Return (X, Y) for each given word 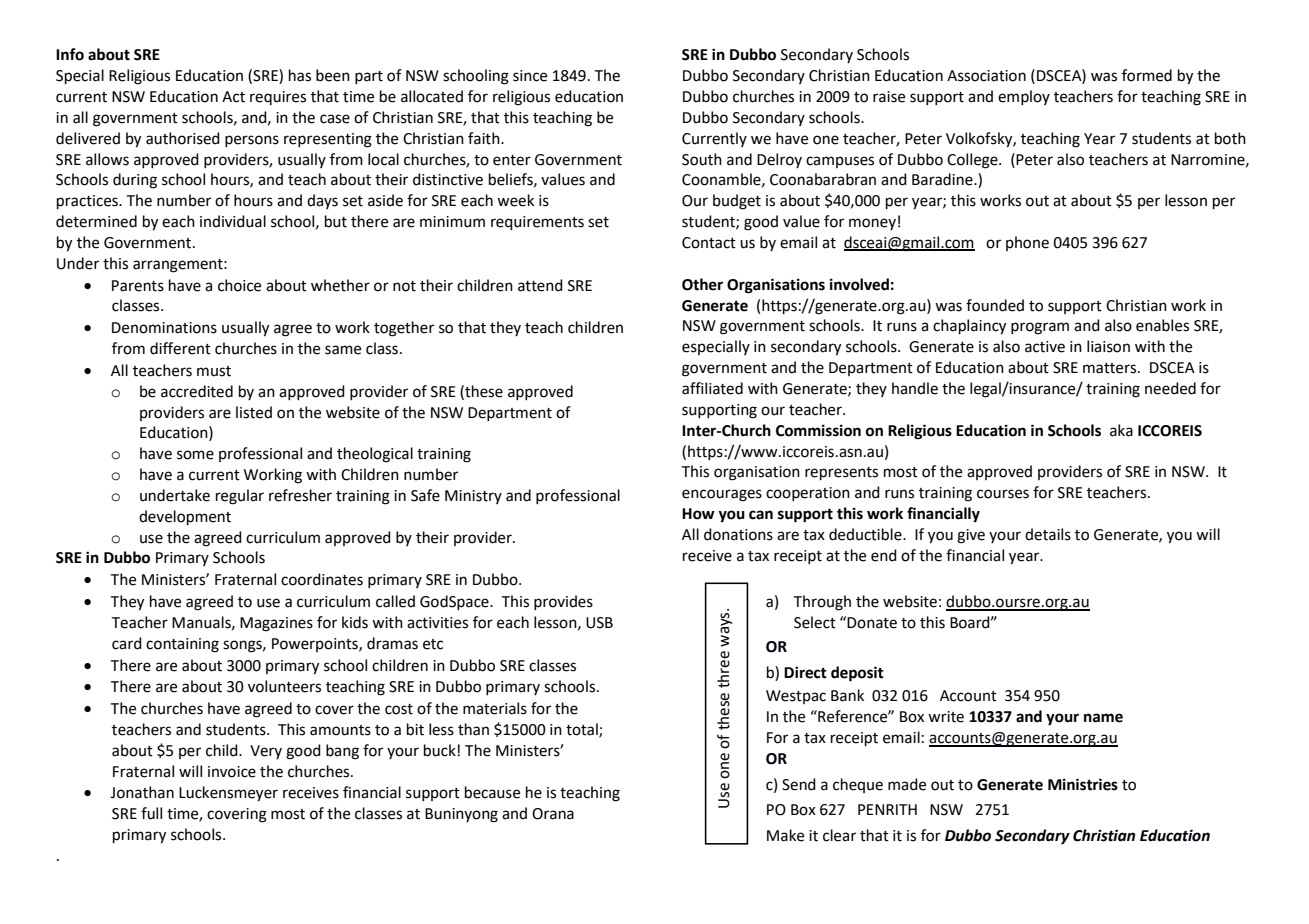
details (1048, 534)
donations (738, 534)
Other (702, 284)
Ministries (1083, 784)
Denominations (164, 328)
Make (785, 835)
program (1040, 328)
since (530, 76)
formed (1147, 75)
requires (278, 98)
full (151, 813)
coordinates (322, 579)
